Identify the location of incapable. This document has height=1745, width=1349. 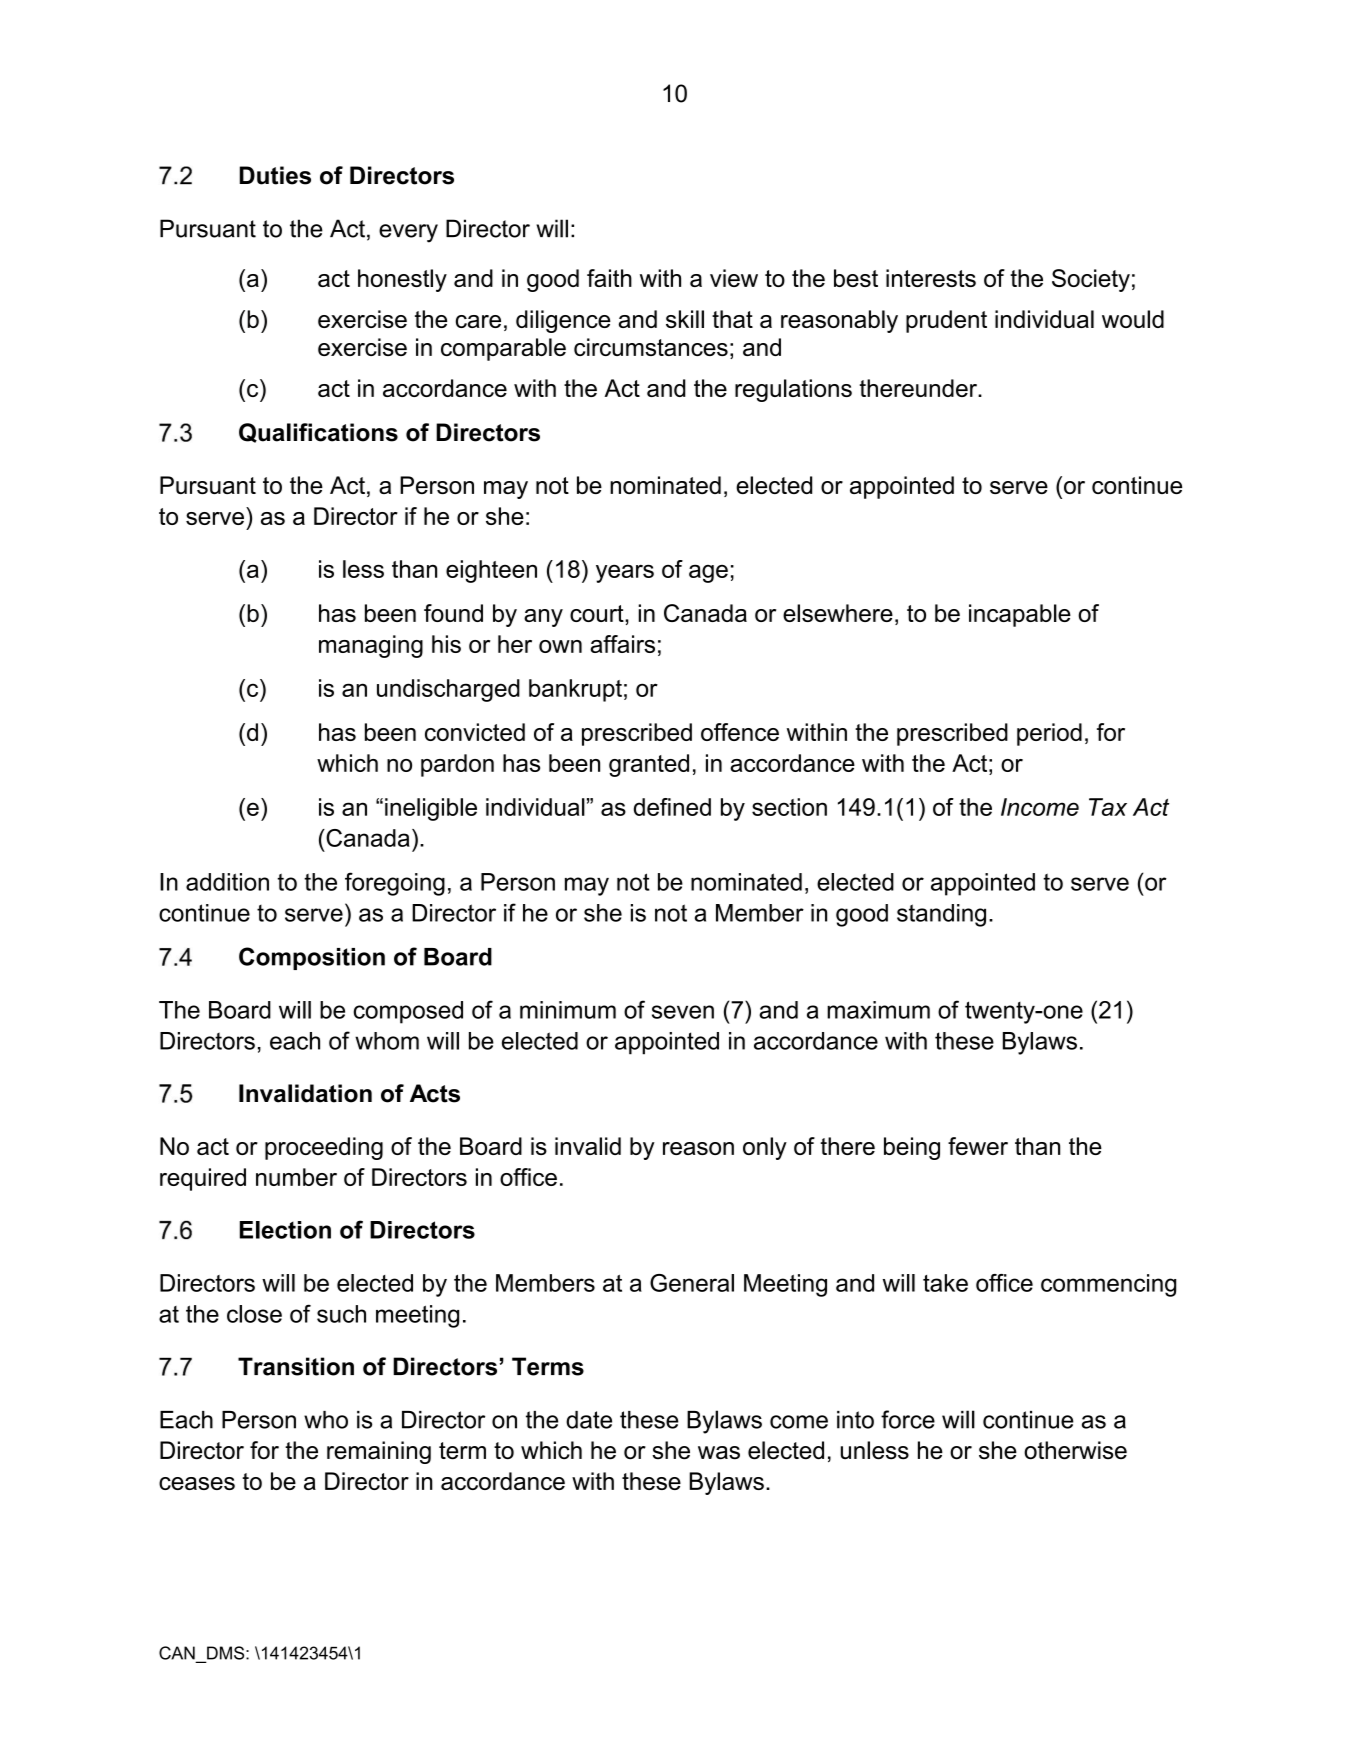
(1020, 615).
